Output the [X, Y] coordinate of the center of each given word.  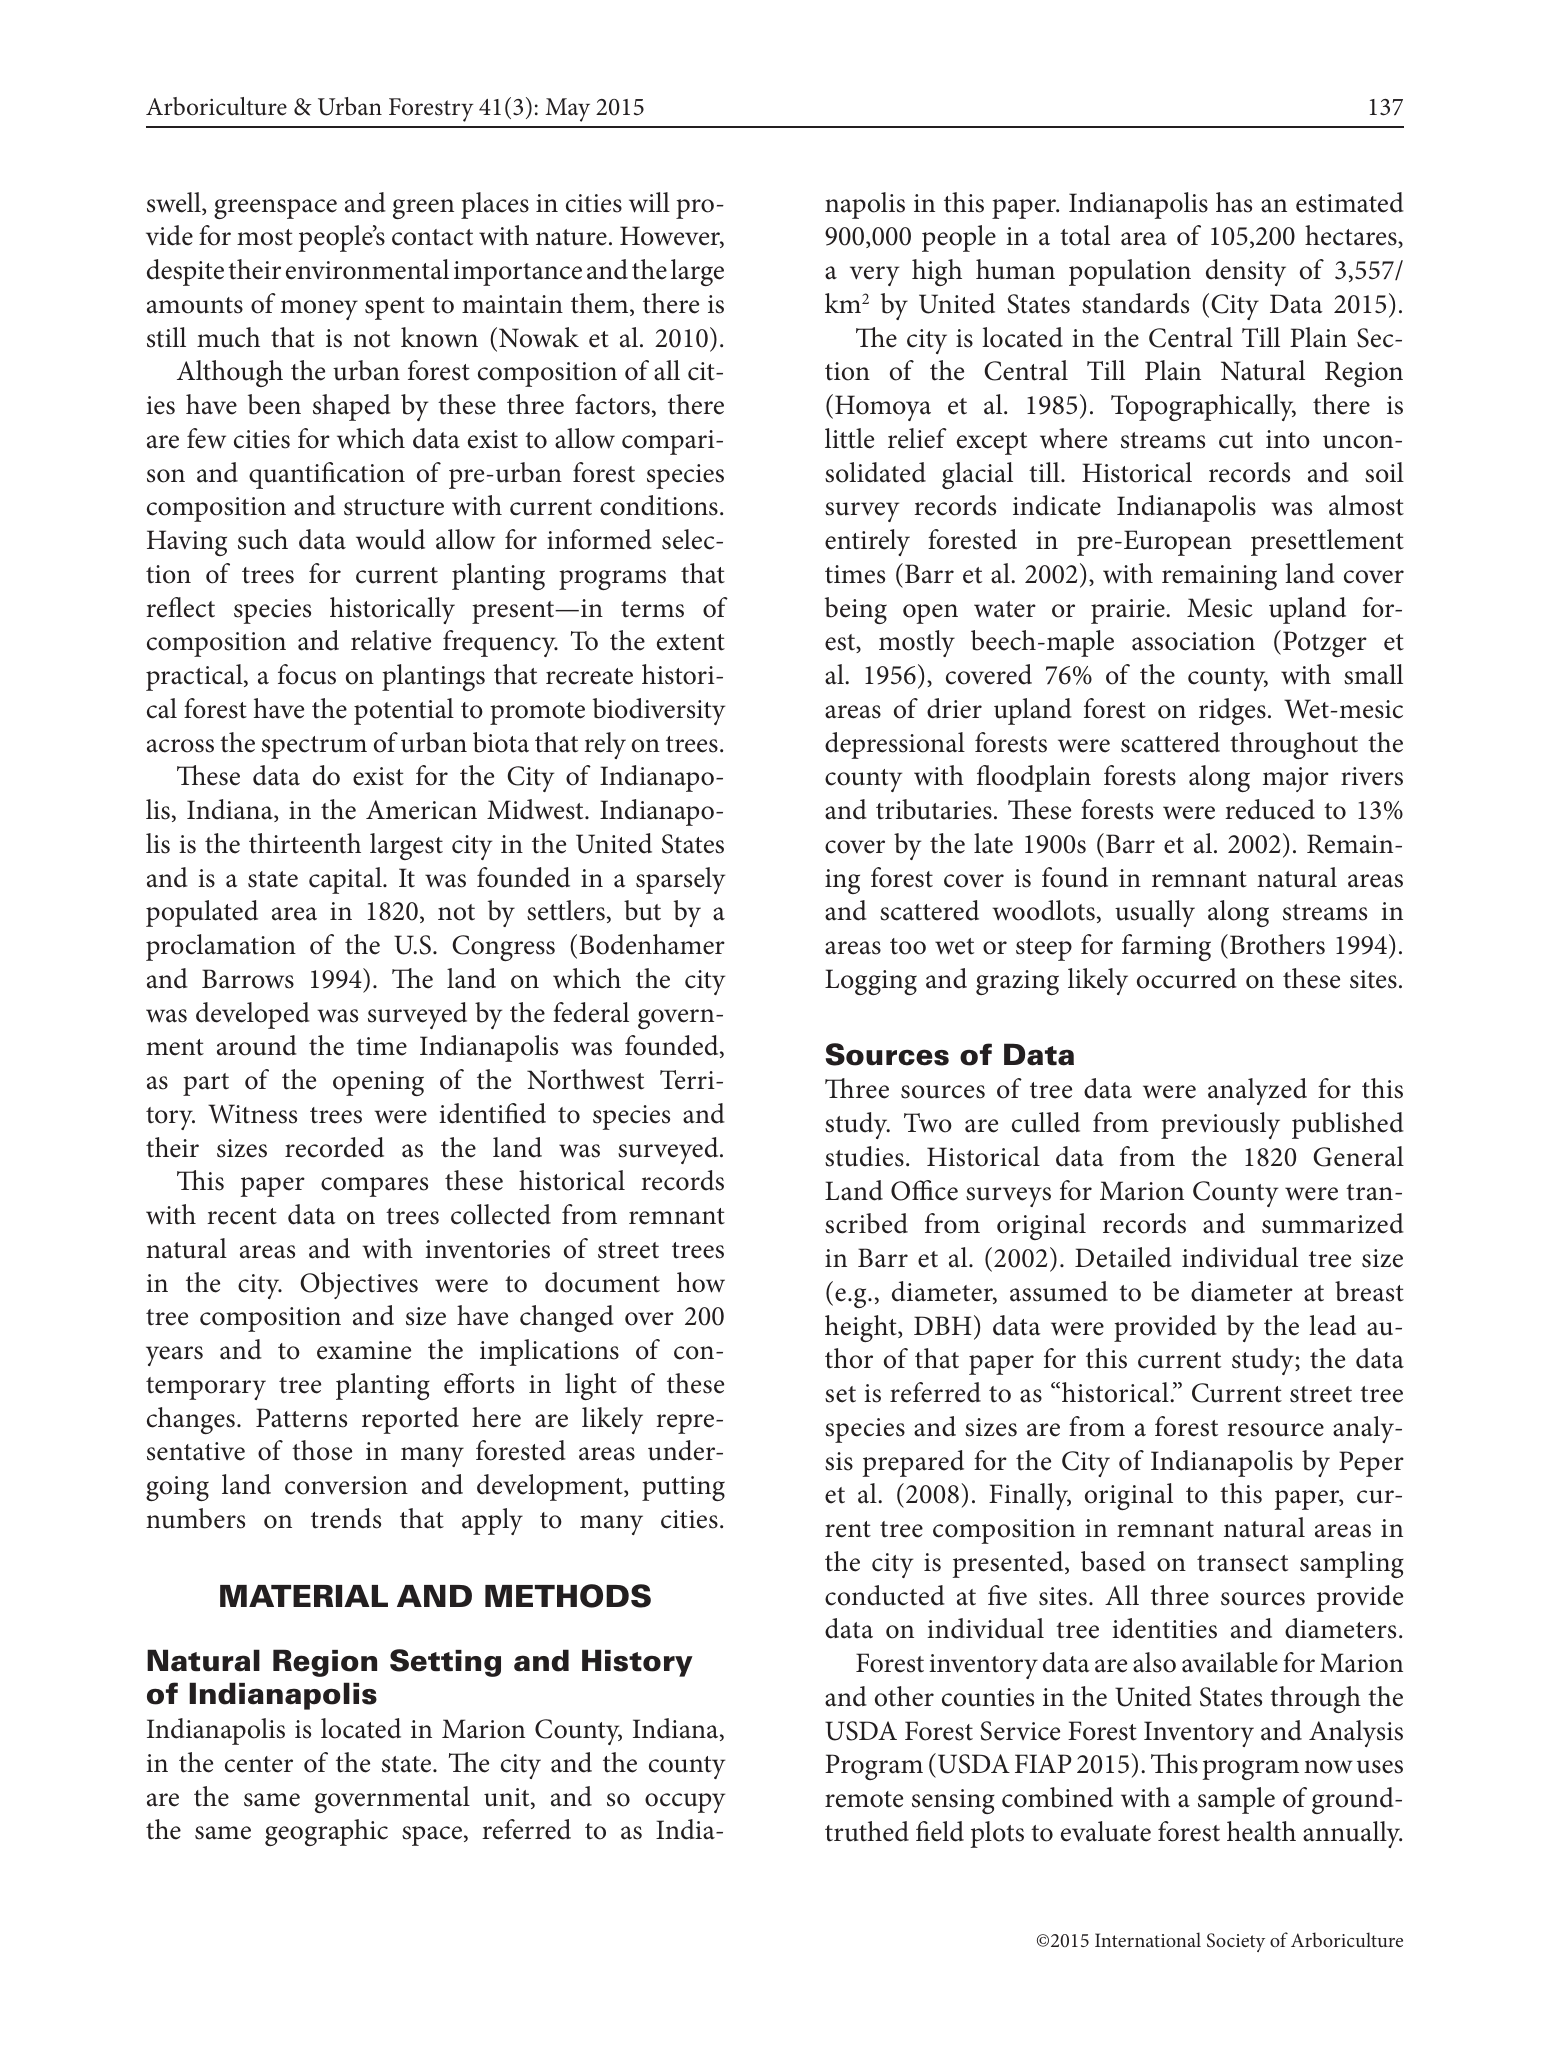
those [322, 1450]
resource [1275, 1430]
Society [1236, 1942]
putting [683, 1488]
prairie [1129, 611]
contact [432, 237]
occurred [1187, 978]
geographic [326, 1832]
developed [253, 1015]
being [856, 610]
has [1234, 202]
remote [864, 1799]
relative [391, 640]
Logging [871, 982]
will [649, 202]
